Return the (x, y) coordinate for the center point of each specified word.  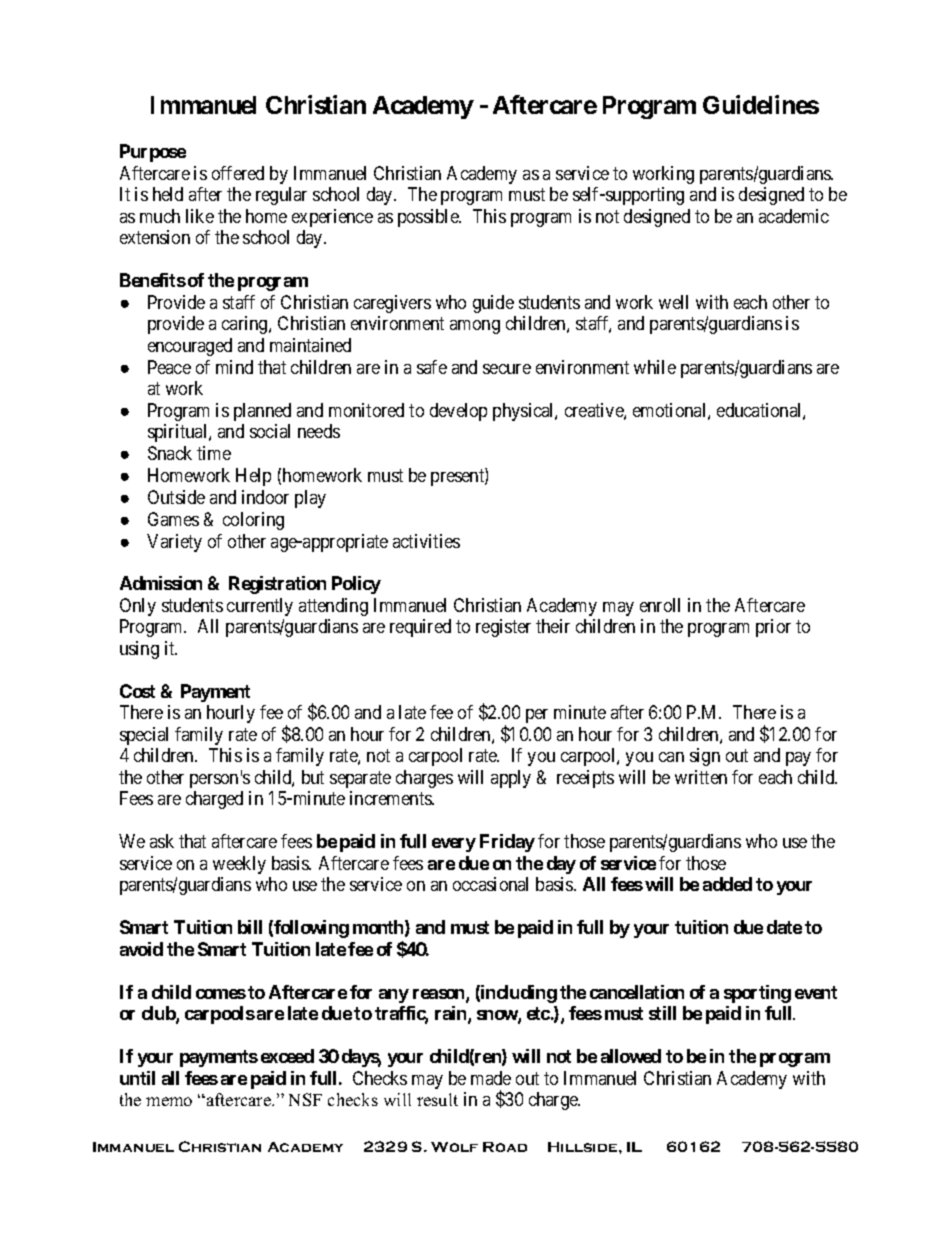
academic (794, 216)
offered (238, 173)
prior (773, 628)
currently (260, 607)
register (503, 628)
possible (429, 218)
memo (169, 1101)
